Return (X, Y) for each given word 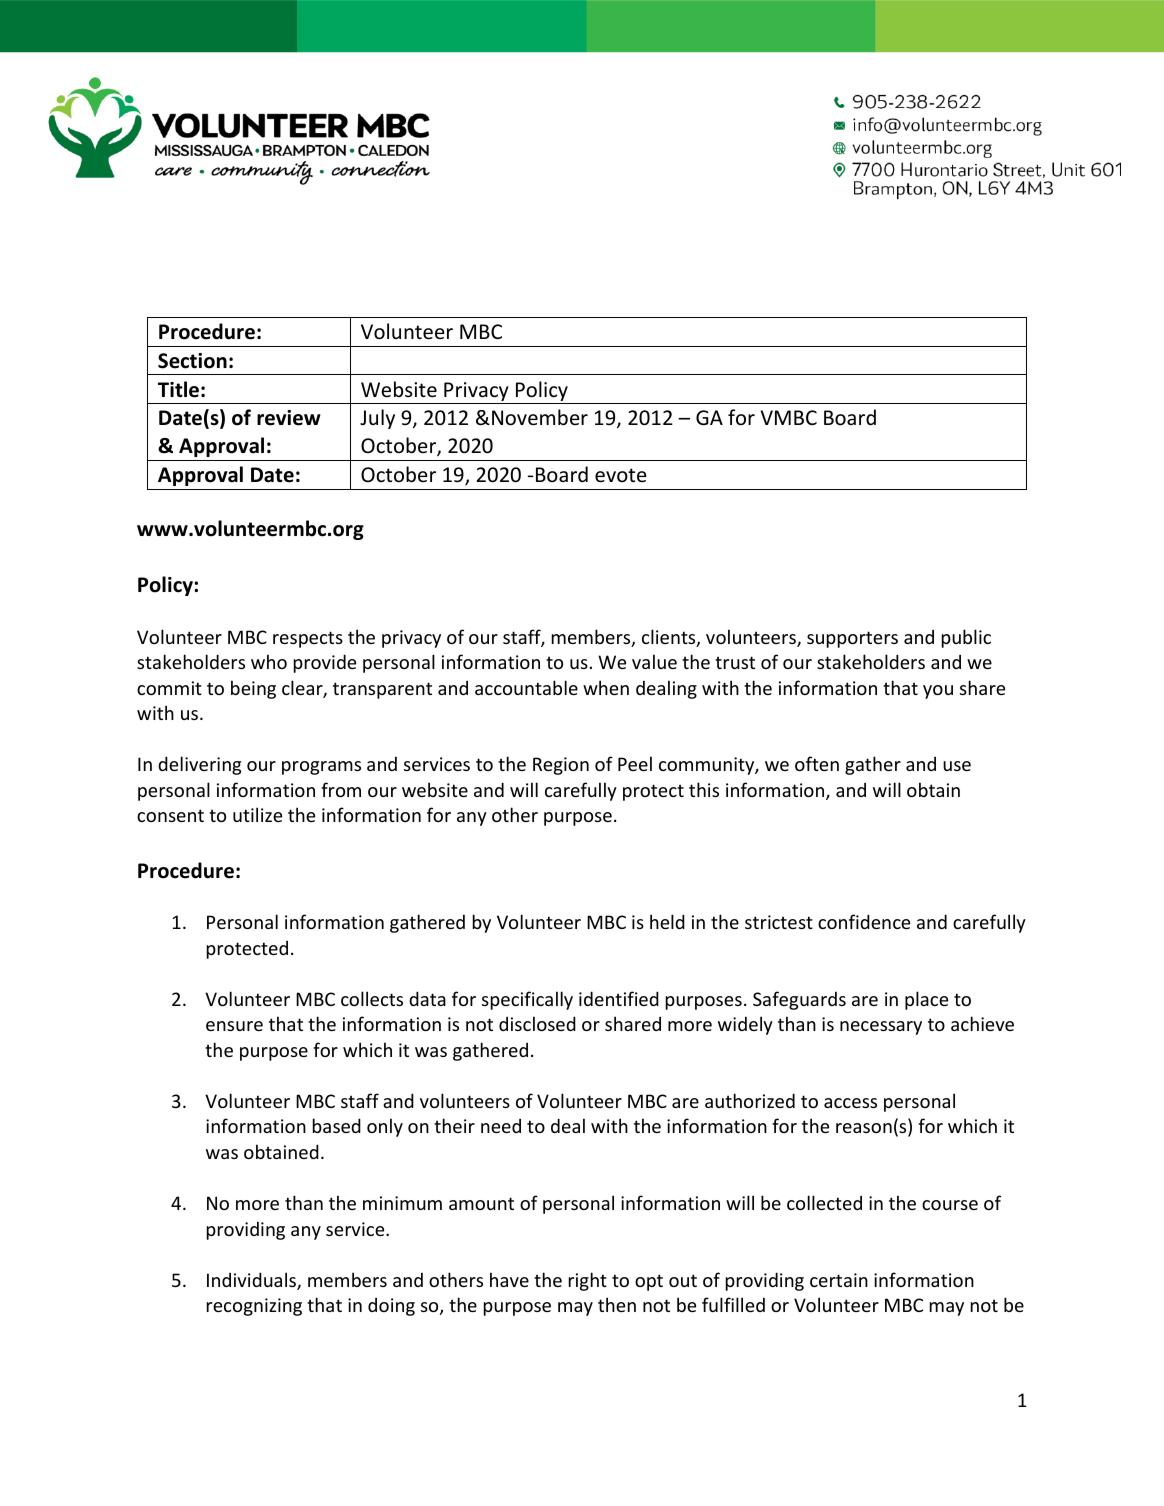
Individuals (252, 1281)
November (540, 417)
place (926, 1000)
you (938, 692)
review (289, 418)
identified (619, 998)
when (606, 687)
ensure (234, 1026)
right (588, 1281)
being (253, 689)
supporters (852, 639)
